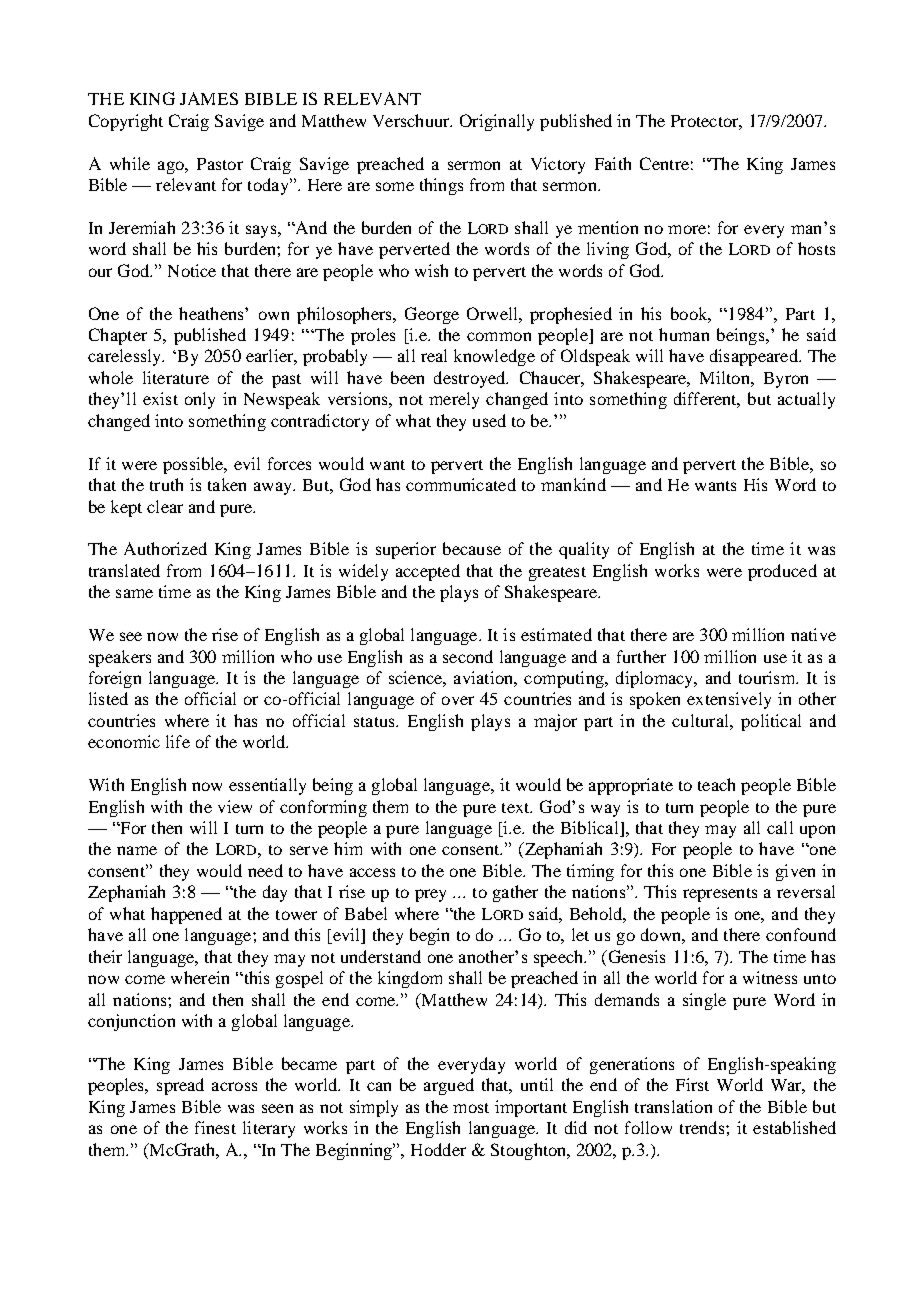 This screenshot has width=924, height=1308. Describe the element at coordinates (468, 656) in the screenshot. I see `second` at that location.
